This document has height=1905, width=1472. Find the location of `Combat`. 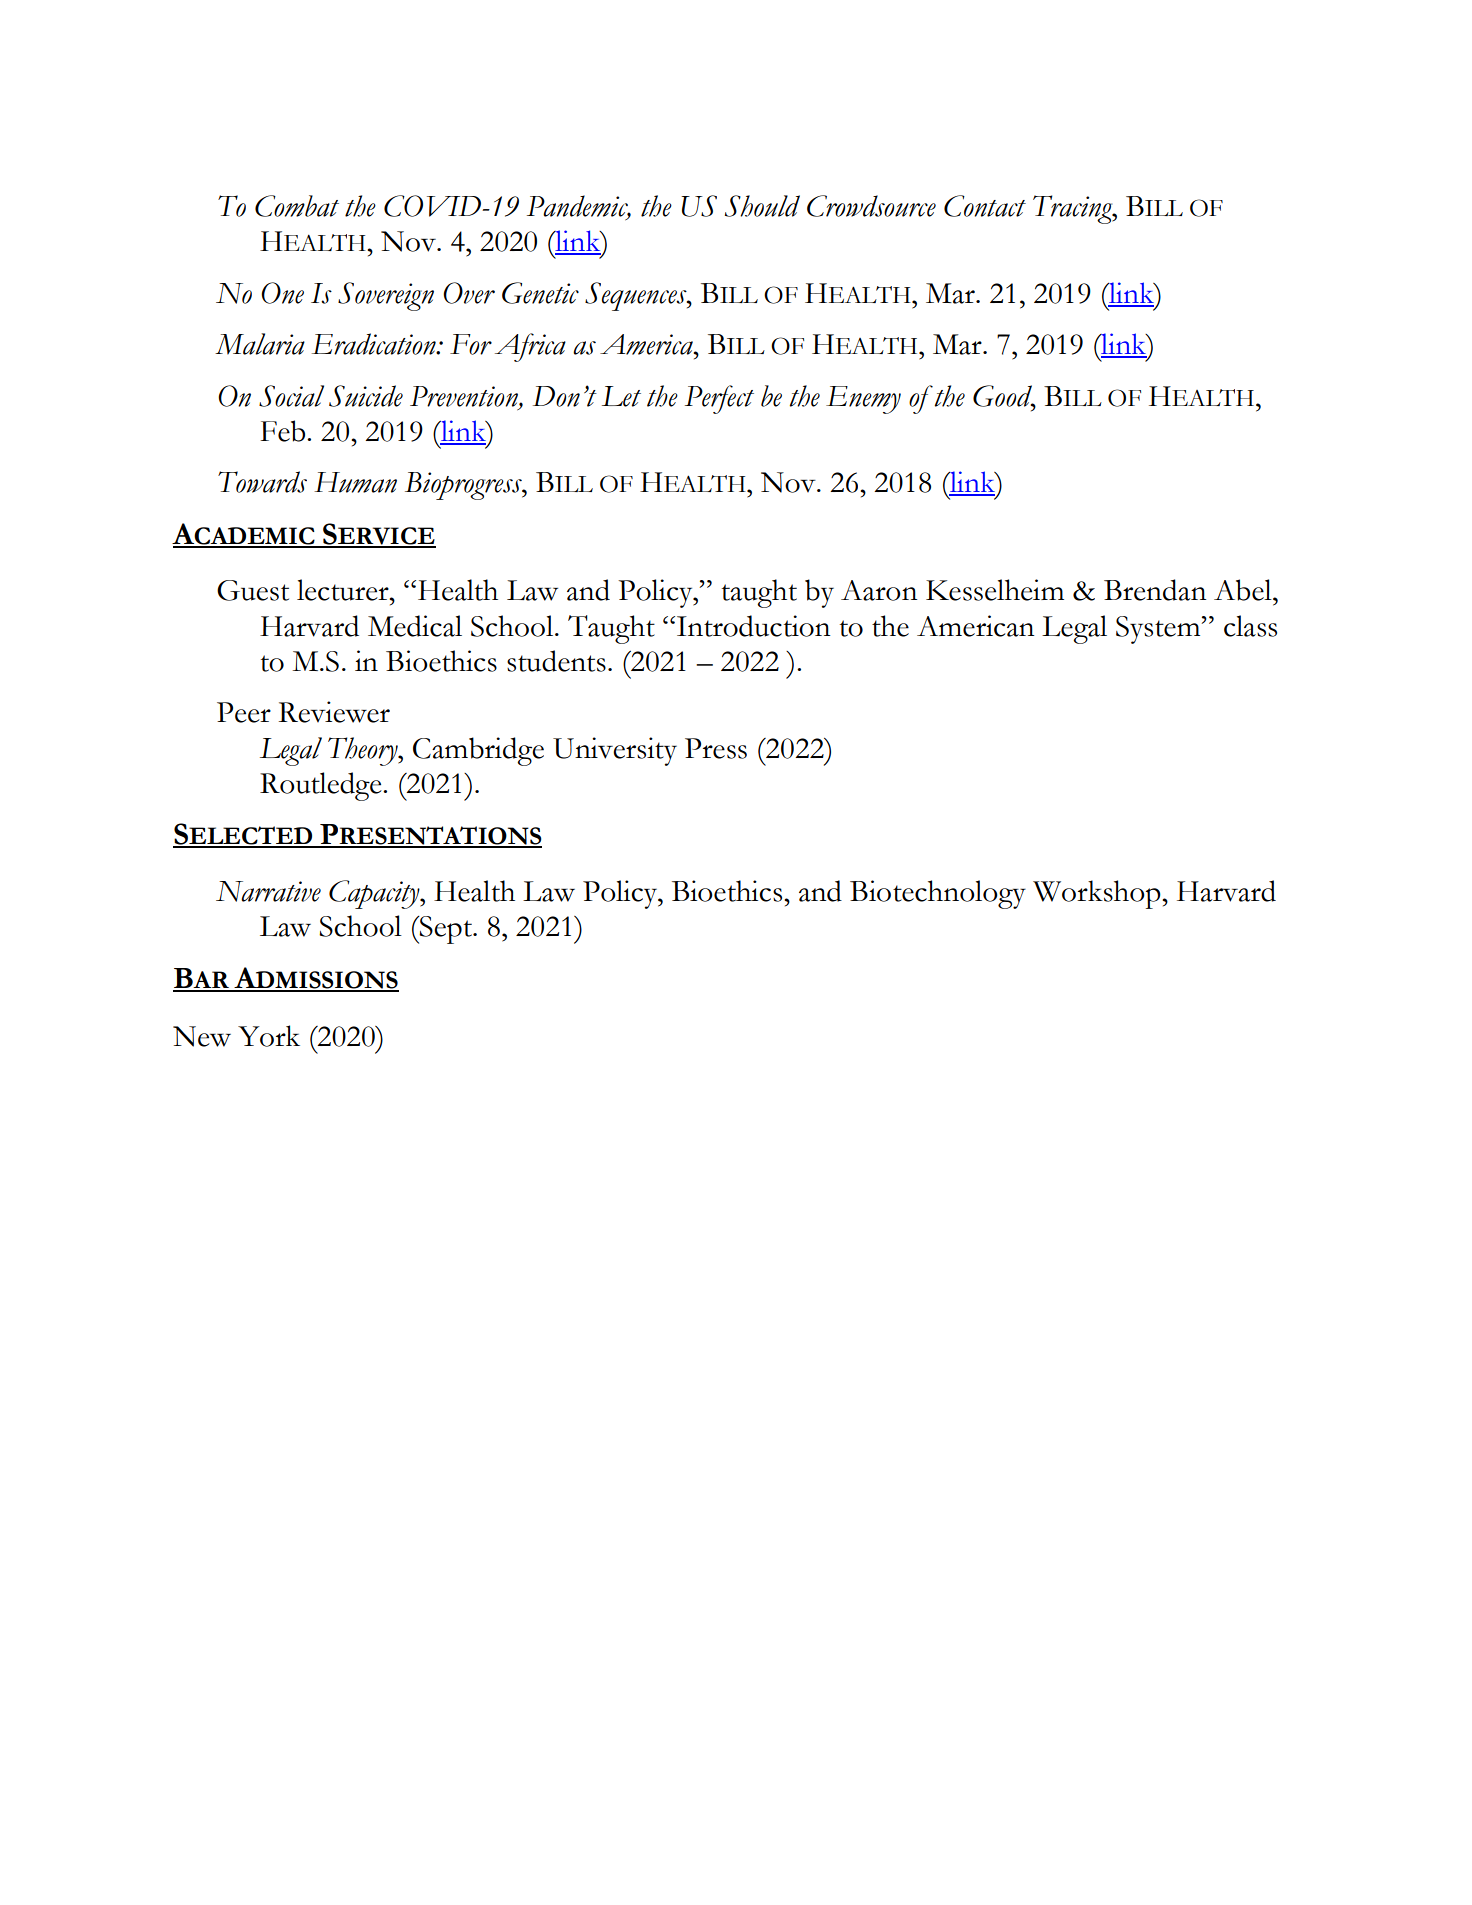

Combat is located at coordinates (297, 206).
